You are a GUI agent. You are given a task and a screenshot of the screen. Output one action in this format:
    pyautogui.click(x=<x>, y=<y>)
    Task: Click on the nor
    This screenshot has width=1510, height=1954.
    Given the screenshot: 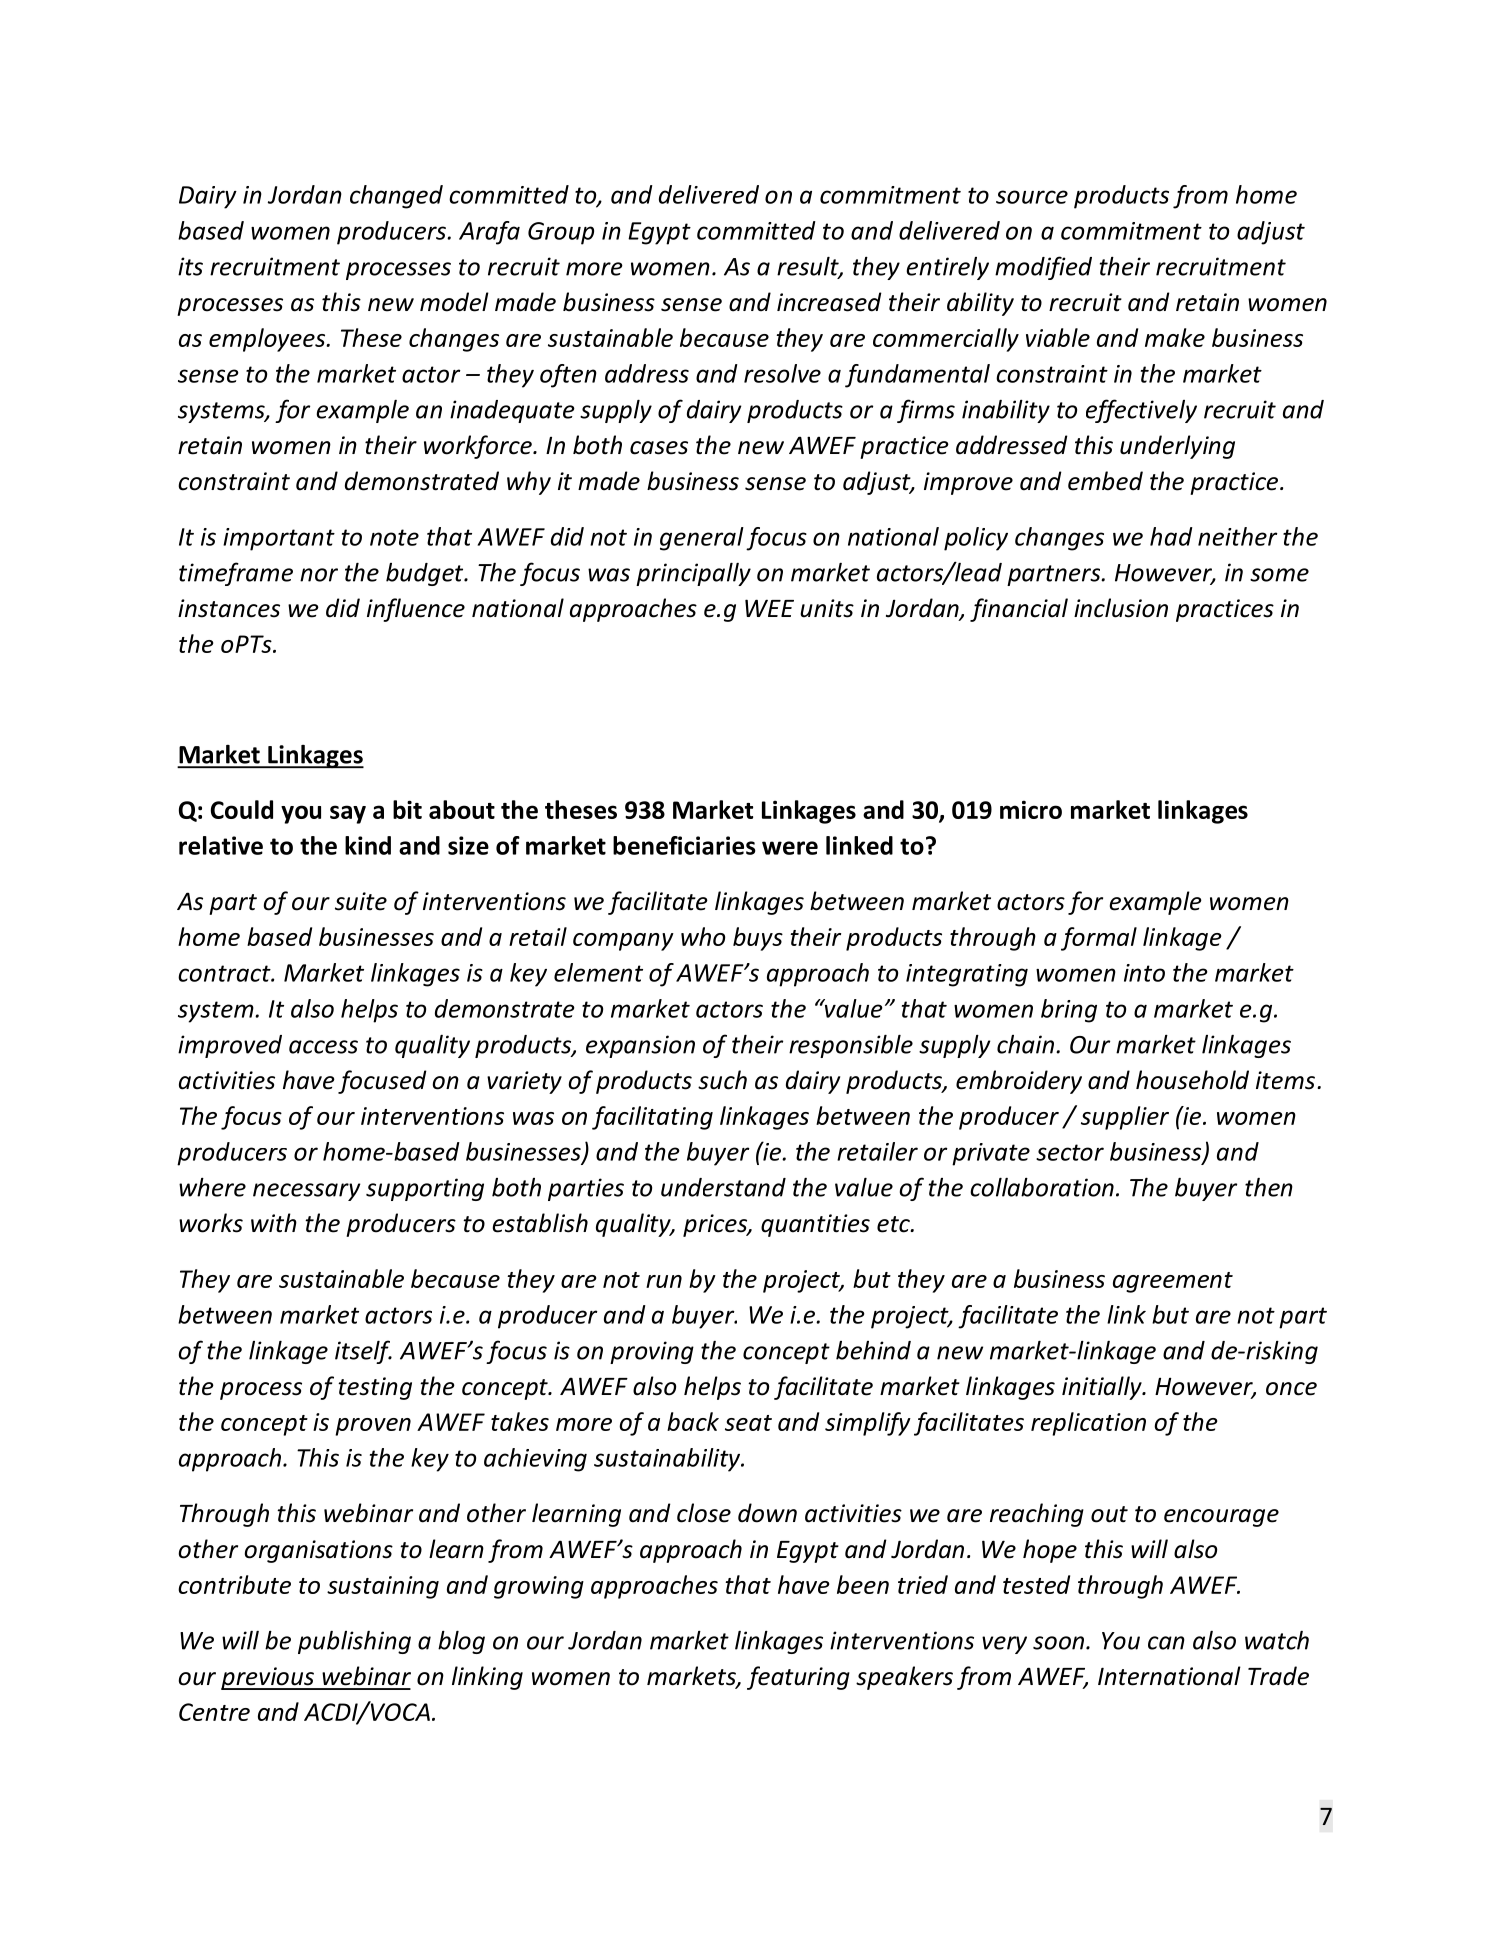 What is the action you would take?
    pyautogui.click(x=319, y=575)
